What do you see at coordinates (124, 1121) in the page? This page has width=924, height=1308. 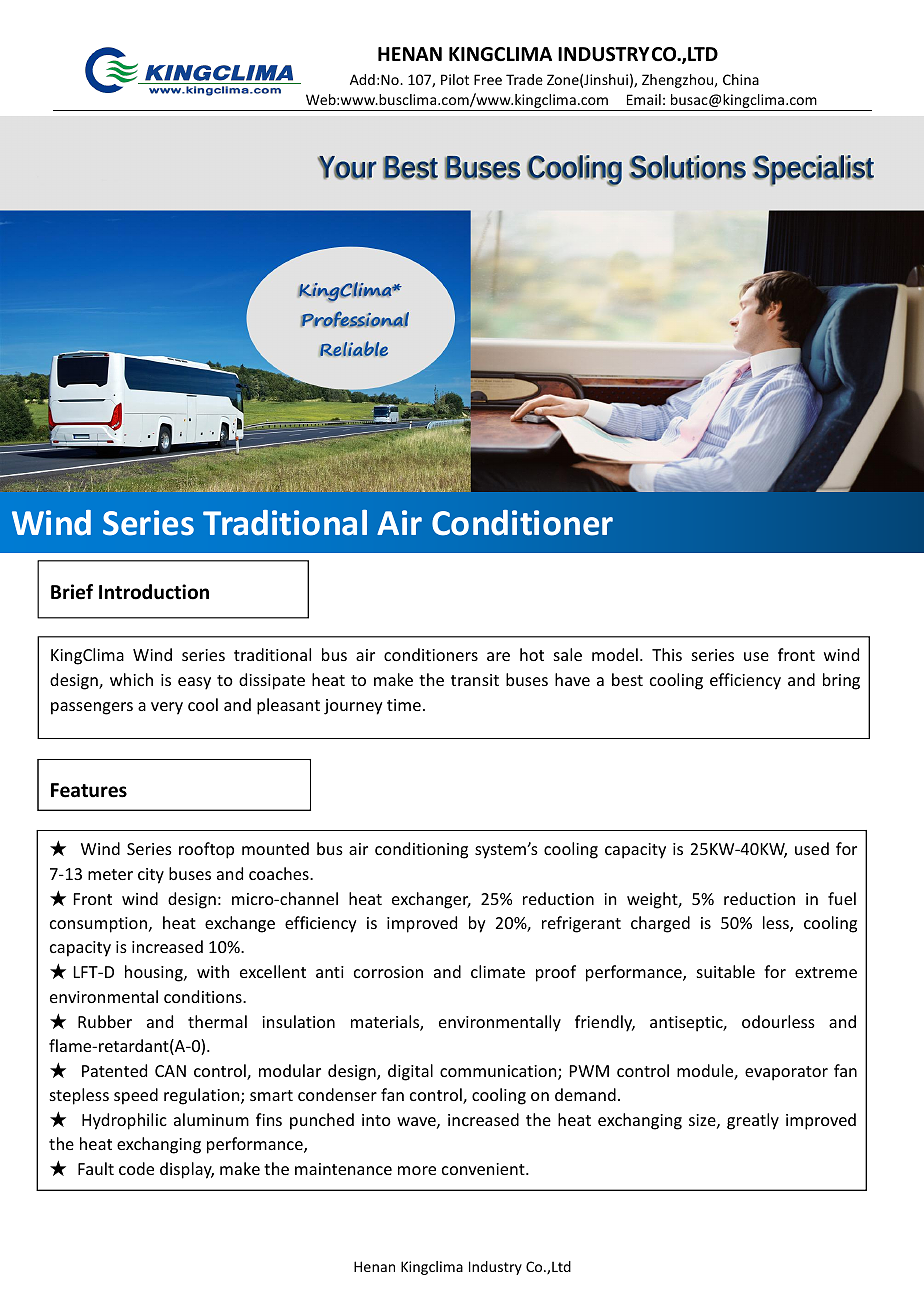 I see `Hydrophilic` at bounding box center [124, 1121].
